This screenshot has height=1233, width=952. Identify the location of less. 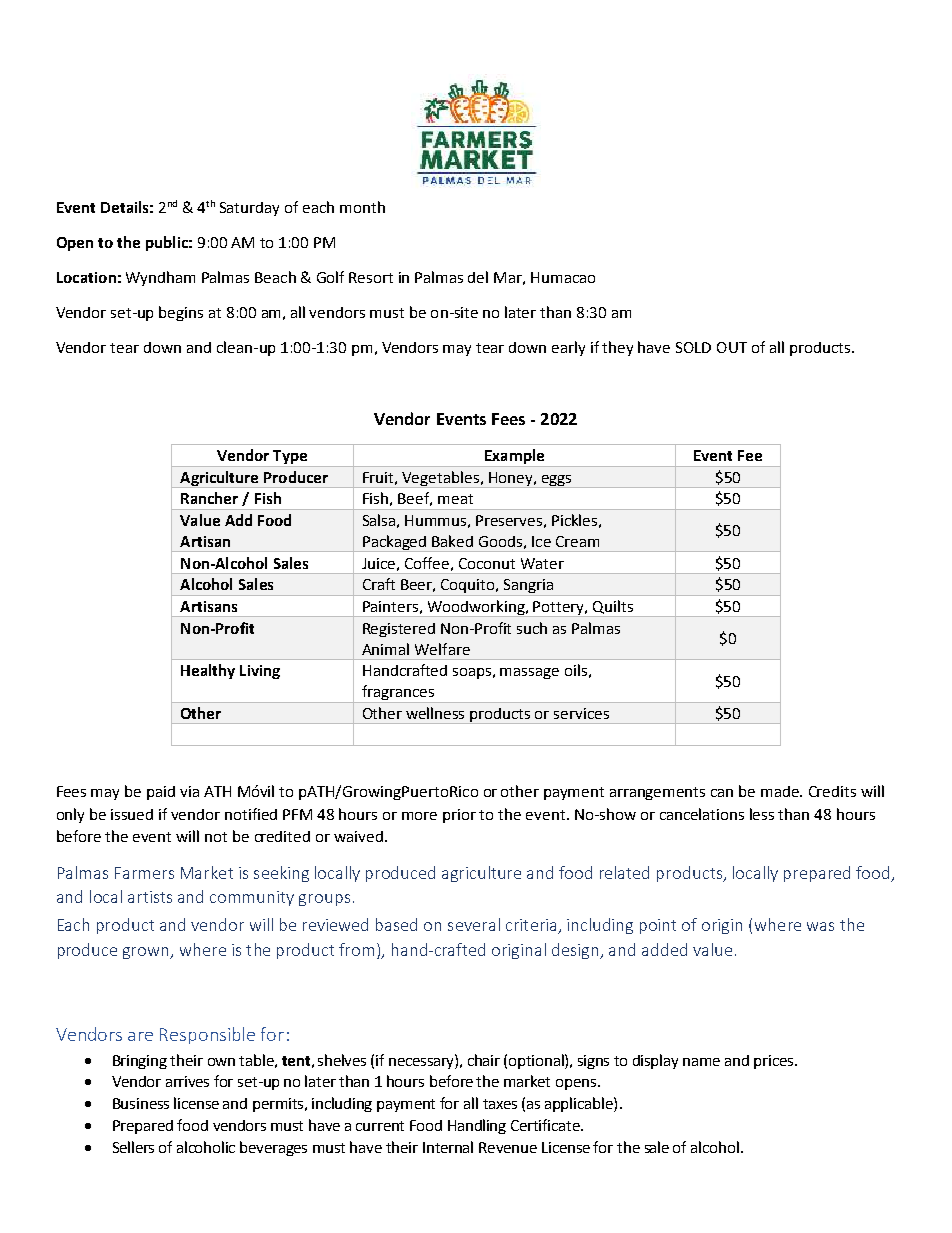
(762, 814).
